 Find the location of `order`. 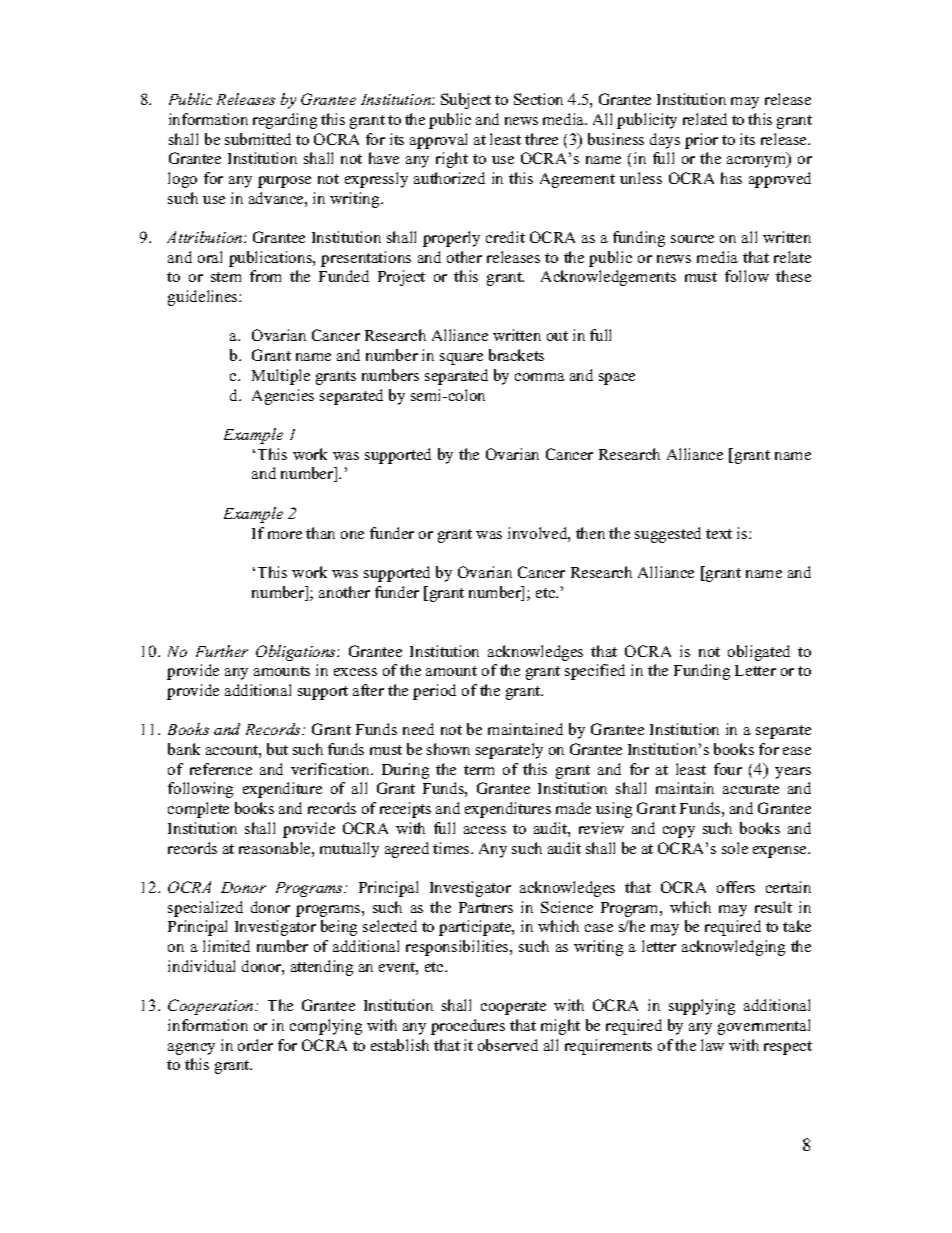

order is located at coordinates (255, 1045).
